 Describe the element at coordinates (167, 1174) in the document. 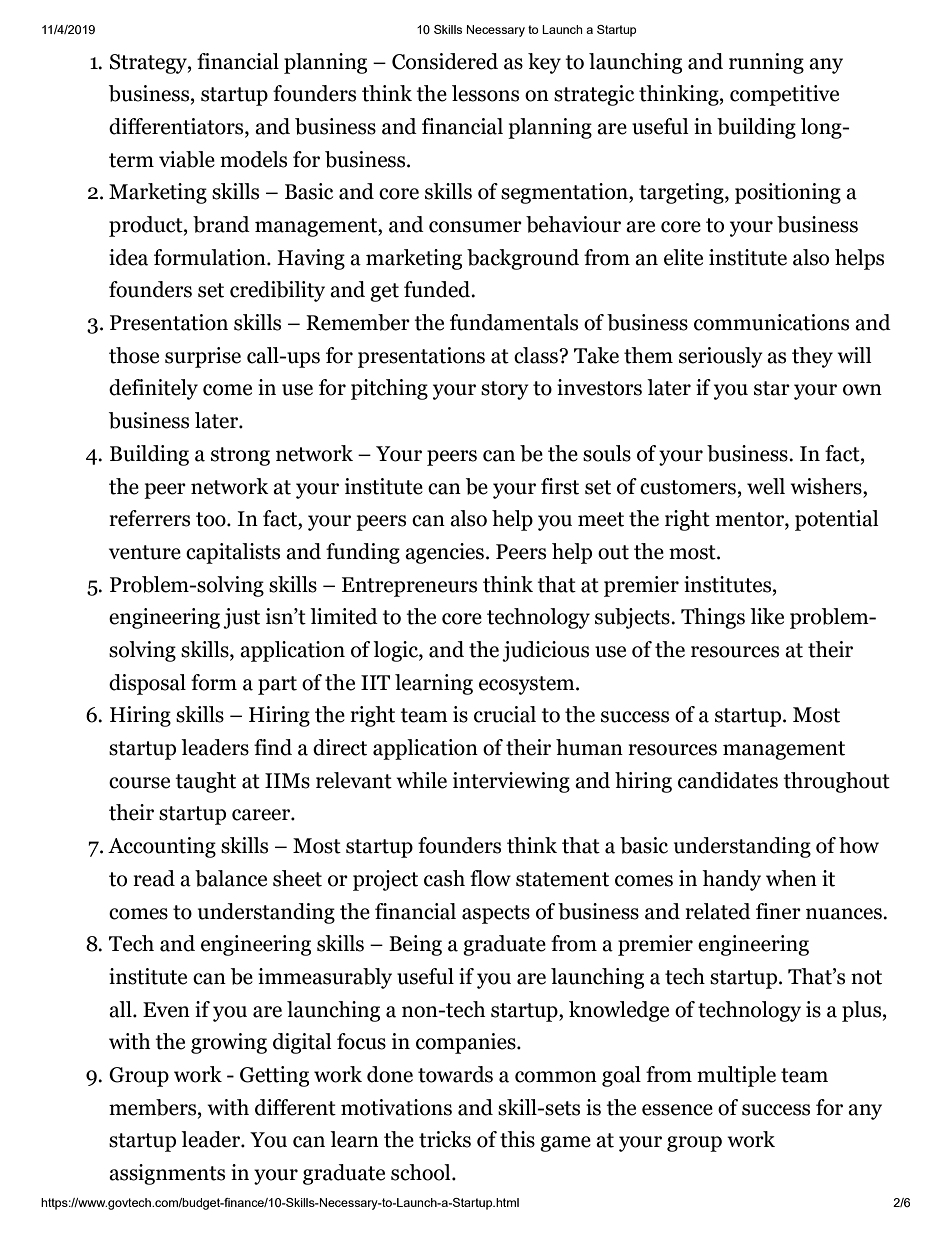

I see `assignments` at that location.
